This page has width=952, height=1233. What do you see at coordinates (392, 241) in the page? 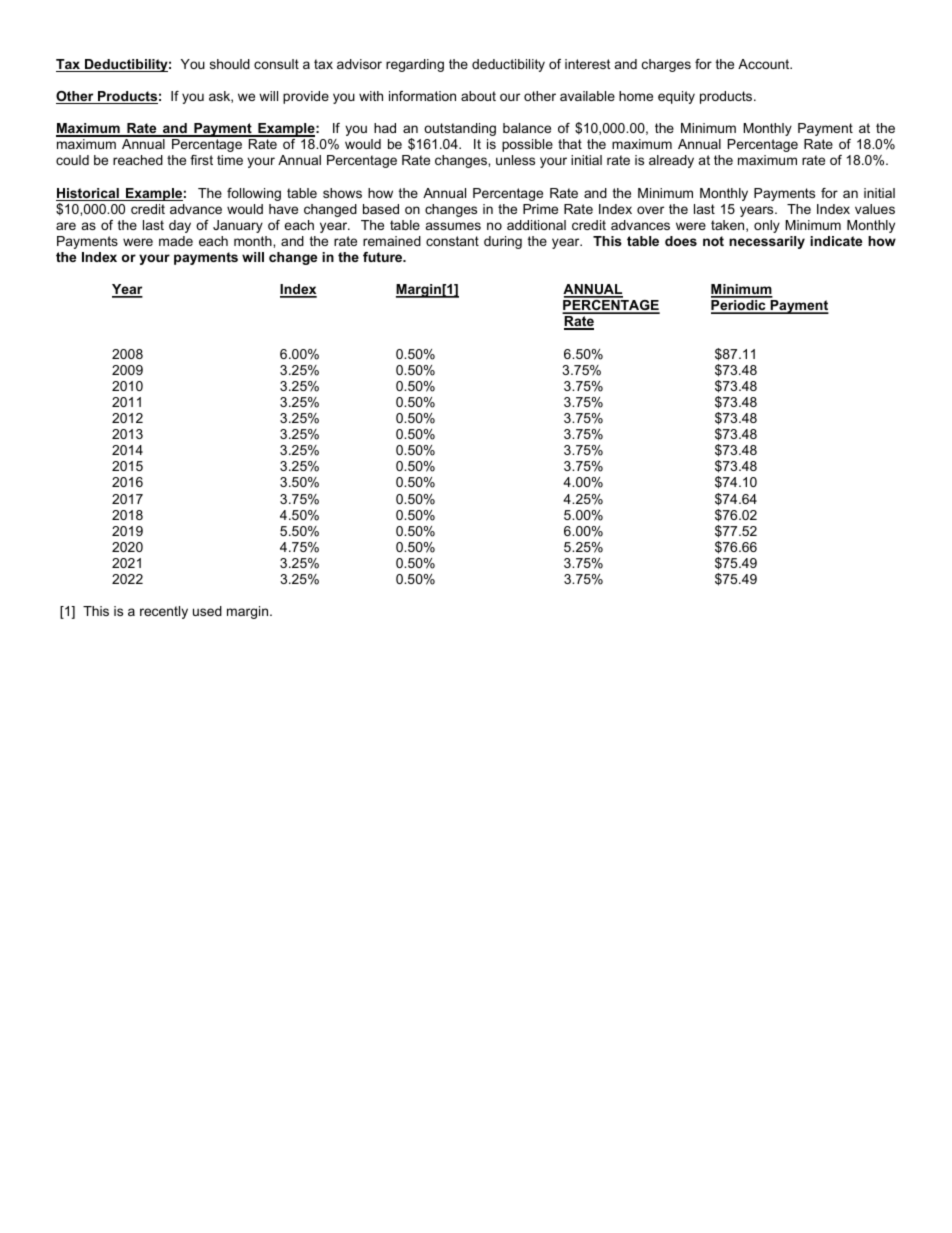
I see `remained` at bounding box center [392, 241].
